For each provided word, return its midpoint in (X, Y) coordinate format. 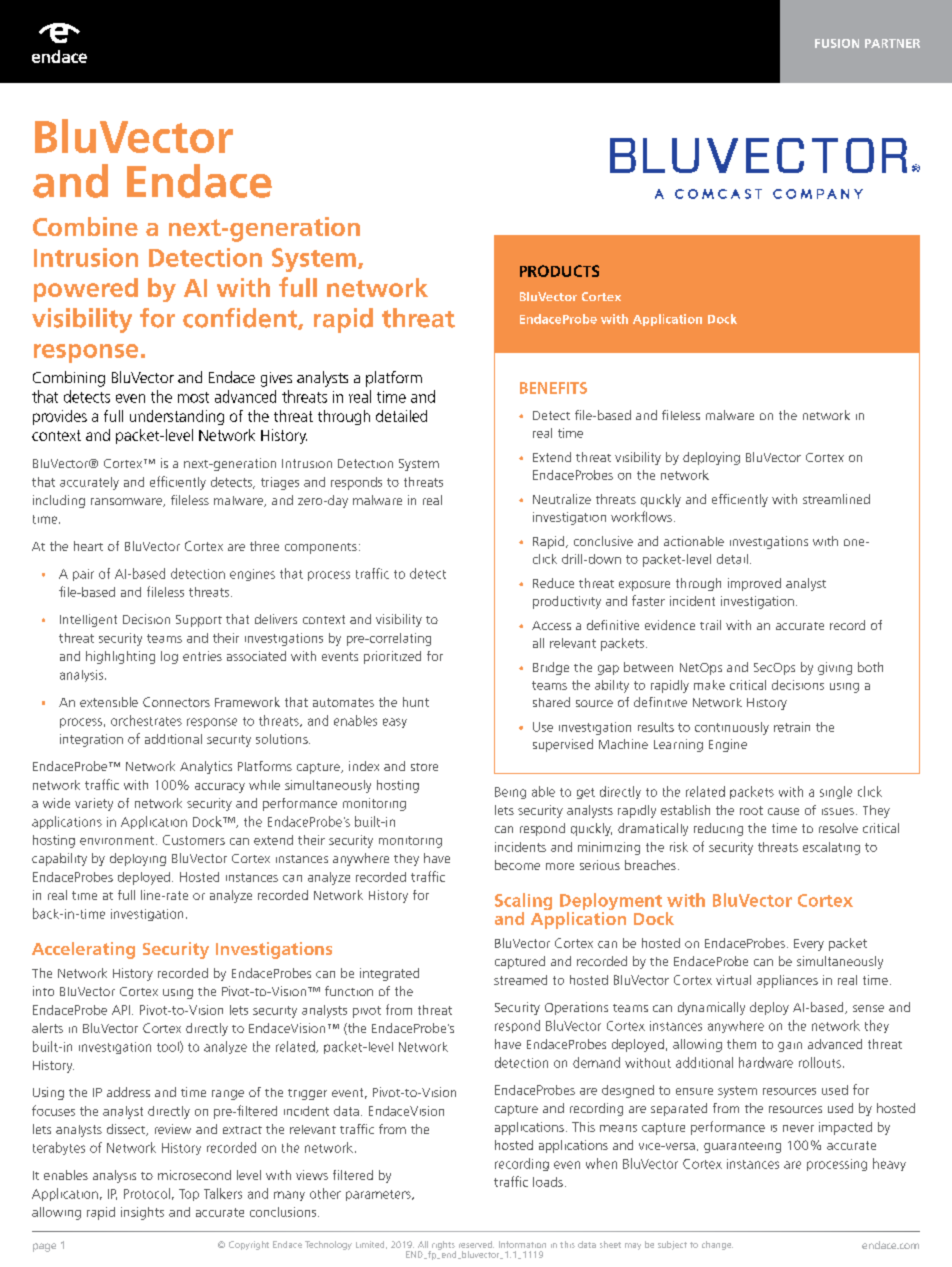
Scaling (523, 903)
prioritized (392, 657)
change (717, 1245)
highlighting (120, 657)
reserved (476, 1244)
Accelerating (83, 950)
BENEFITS (553, 388)
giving (835, 668)
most (193, 397)
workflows (641, 516)
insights (142, 1213)
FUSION (837, 43)
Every (809, 945)
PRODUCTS (559, 271)
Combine (85, 226)
